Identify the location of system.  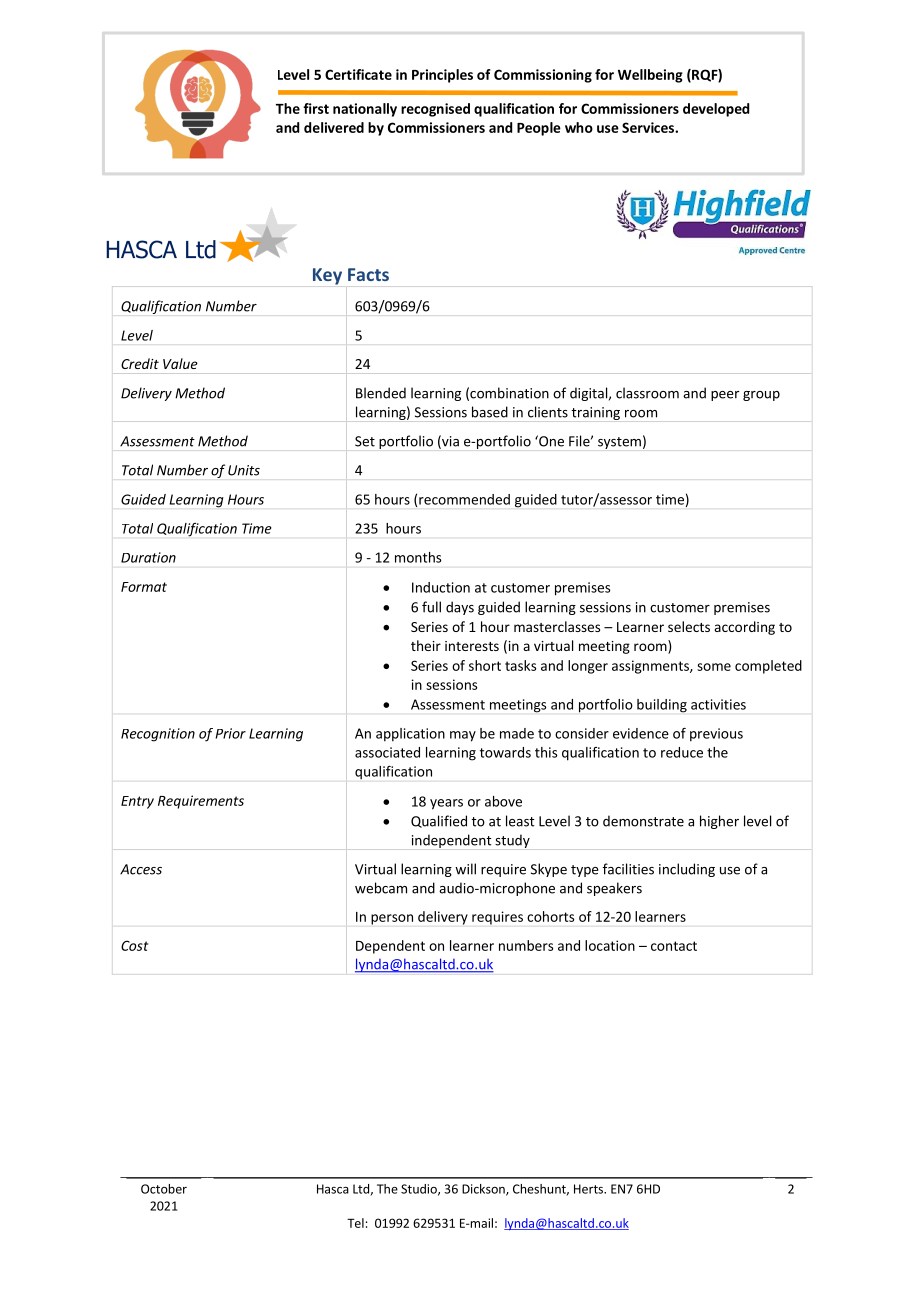
(619, 443).
